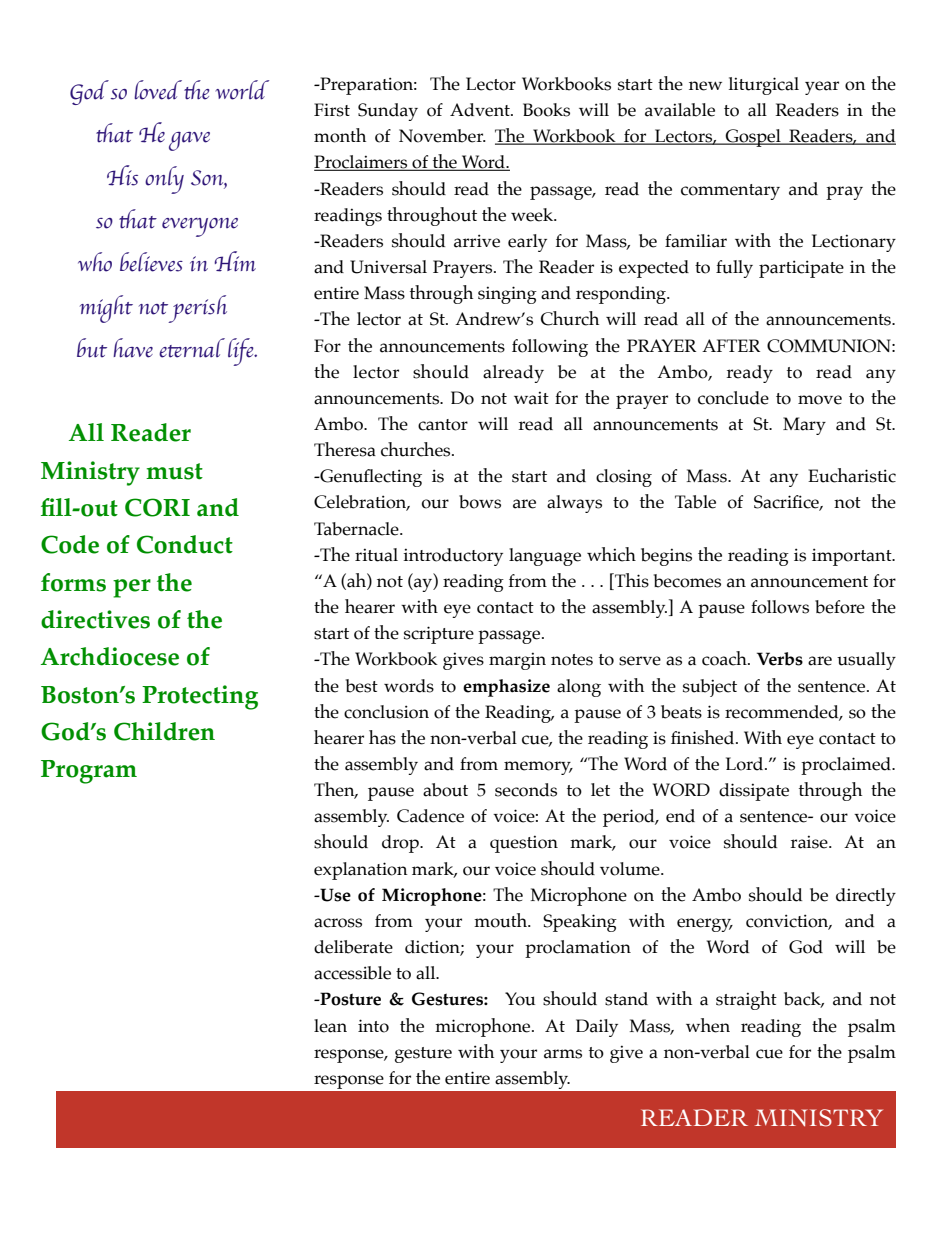  What do you see at coordinates (731, 345) in the screenshot?
I see `AFTER` at bounding box center [731, 345].
